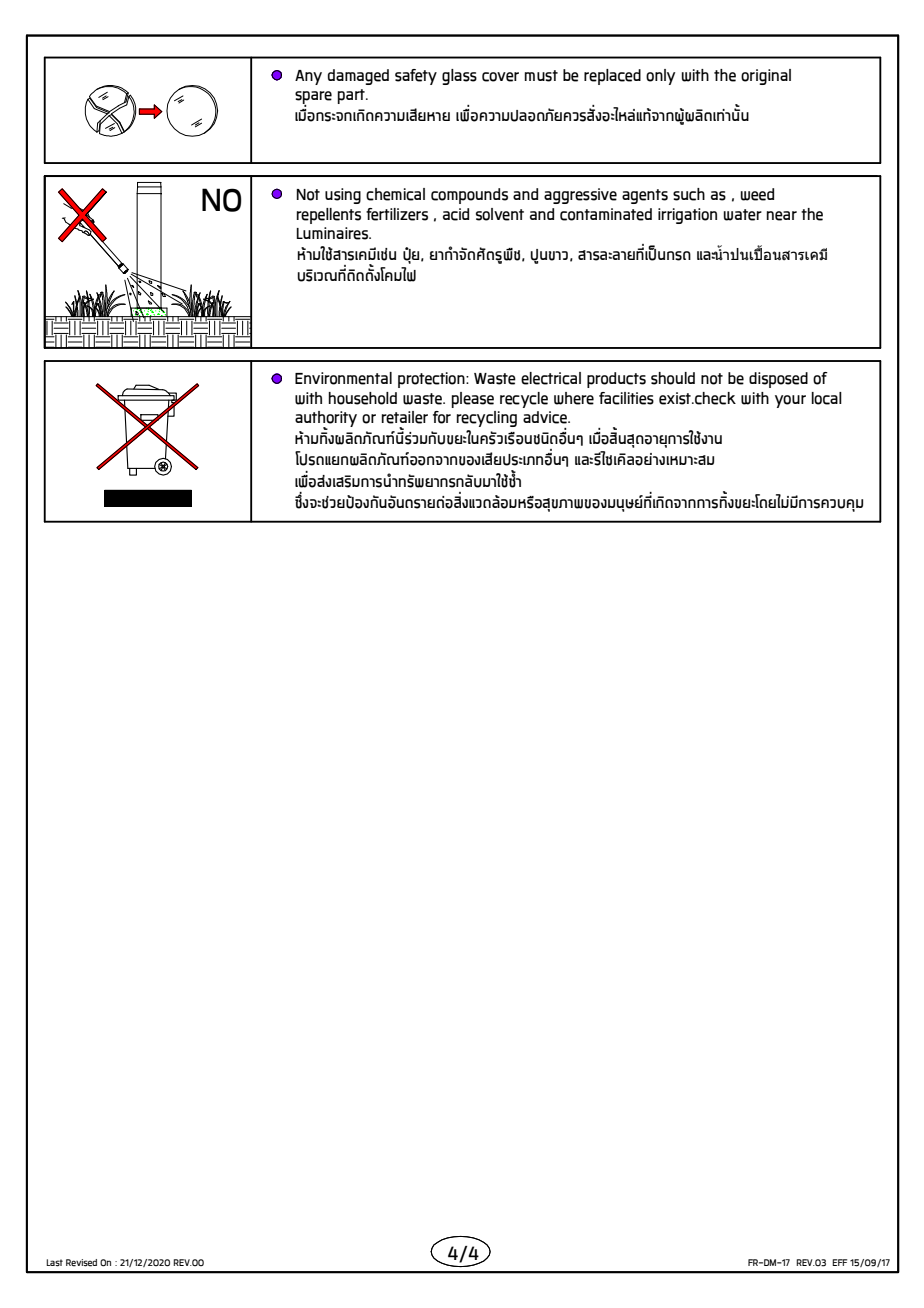 The image size is (924, 1308). I want to click on EFF, so click(839, 1262).
